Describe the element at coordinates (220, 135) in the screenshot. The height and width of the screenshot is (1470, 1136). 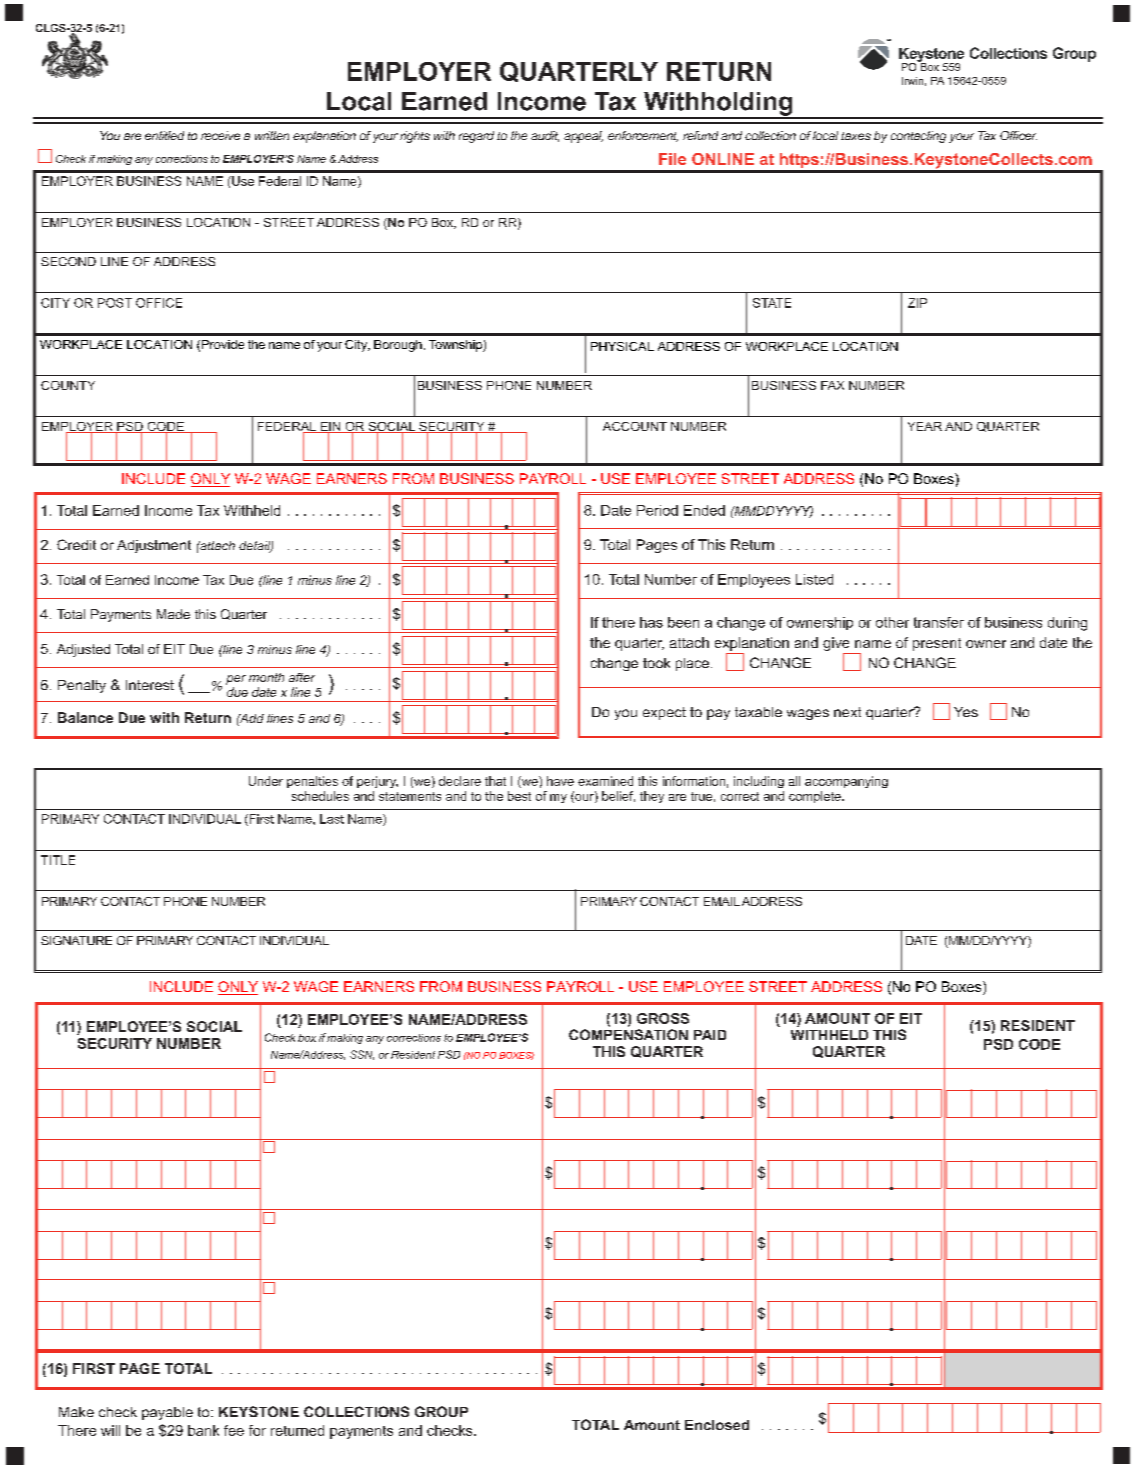
I see `receive` at that location.
